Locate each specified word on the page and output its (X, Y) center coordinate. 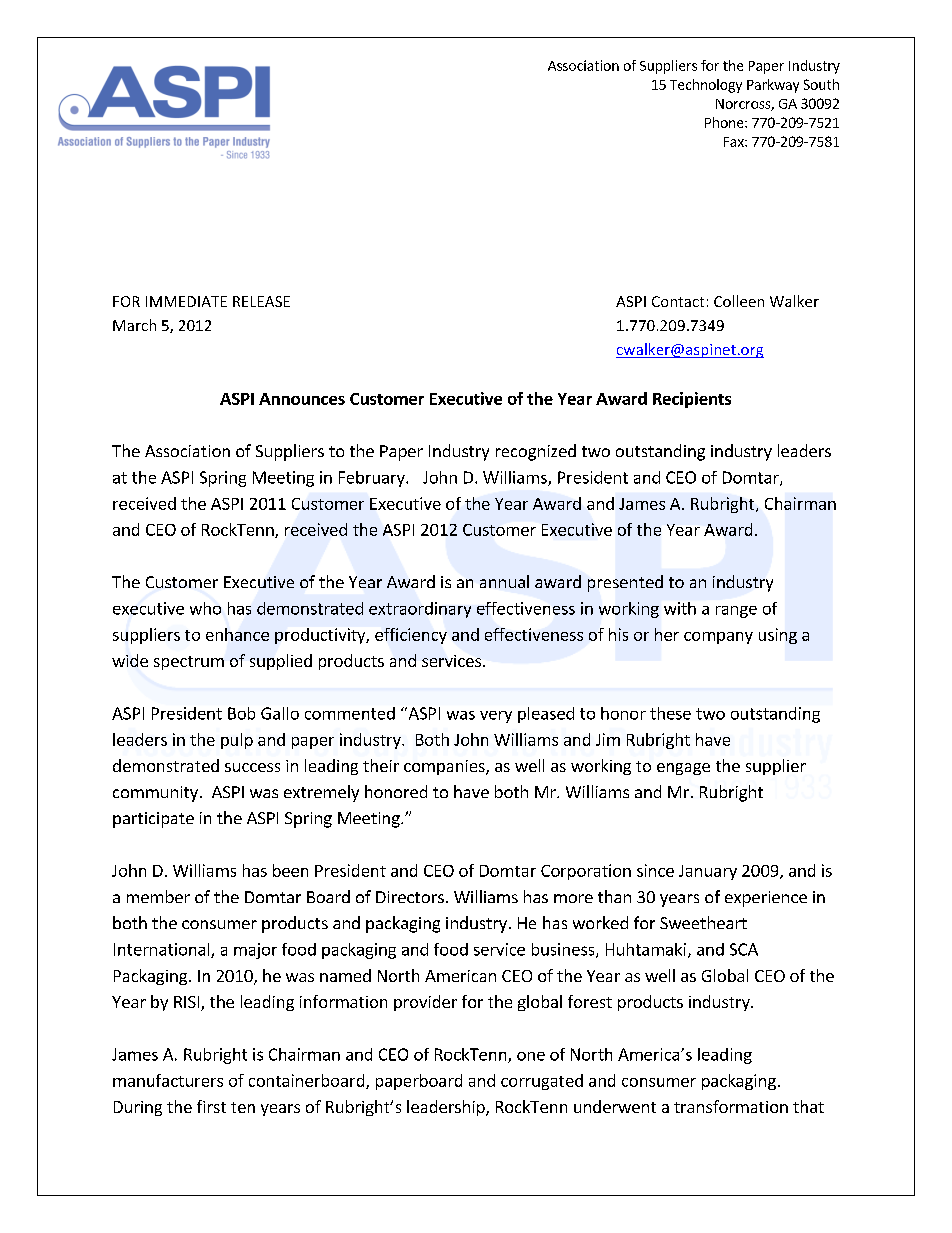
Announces (302, 399)
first (211, 1106)
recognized (536, 452)
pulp (237, 741)
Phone (725, 122)
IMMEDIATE (186, 301)
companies (445, 767)
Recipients (692, 400)
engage (683, 769)
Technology (706, 86)
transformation (731, 1106)
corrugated (542, 1082)
